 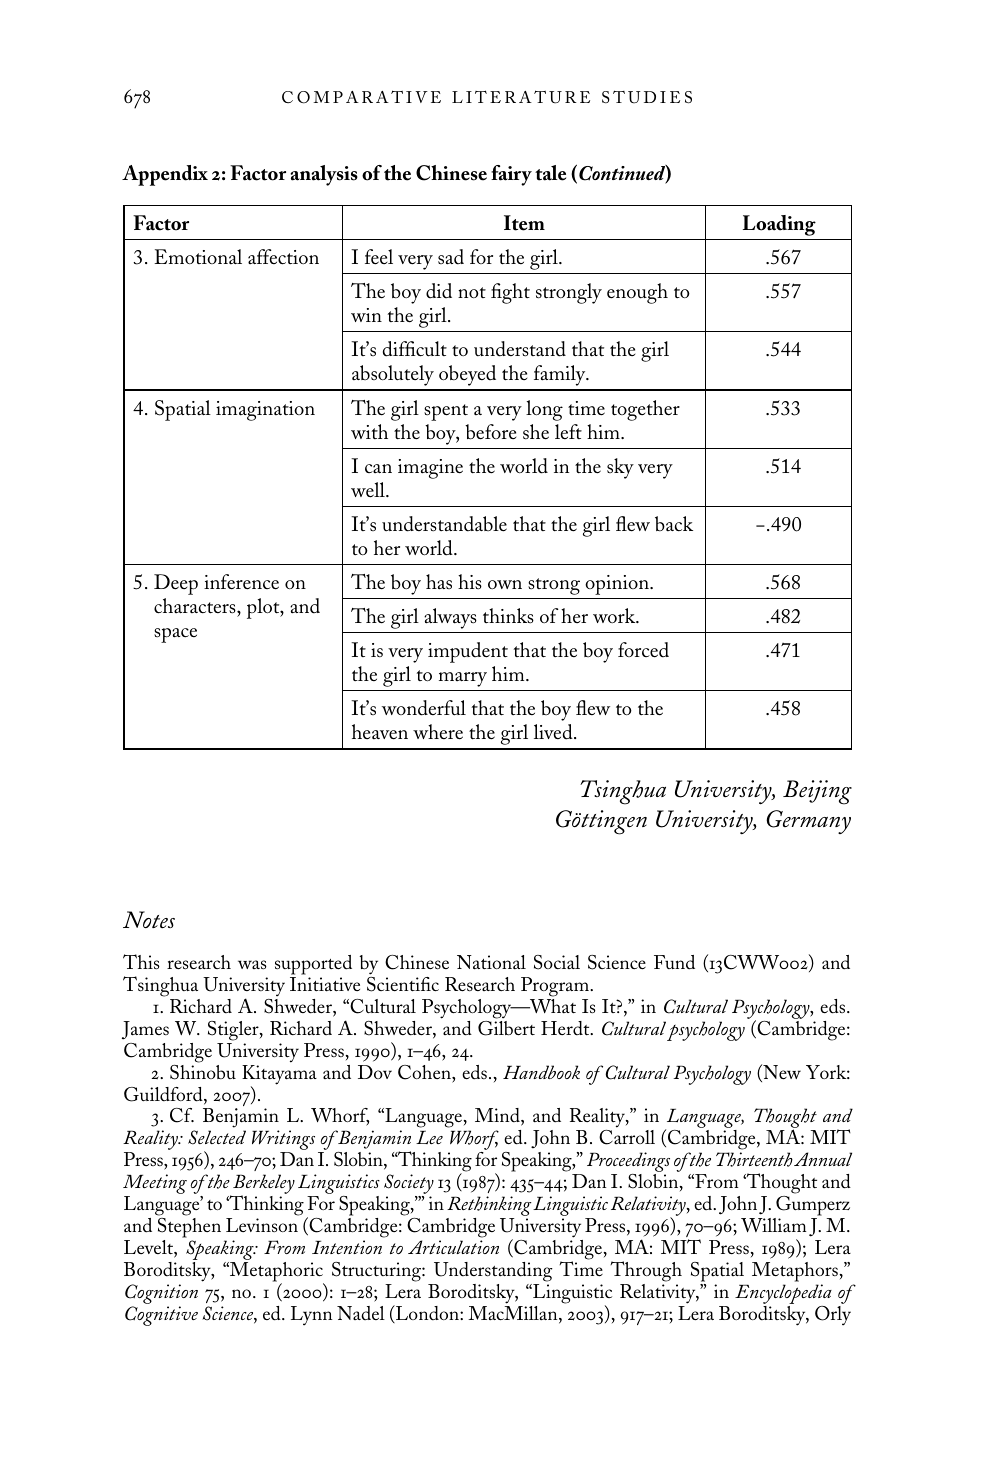 What do you see at coordinates (511, 175) in the screenshot?
I see `fairy` at bounding box center [511, 175].
